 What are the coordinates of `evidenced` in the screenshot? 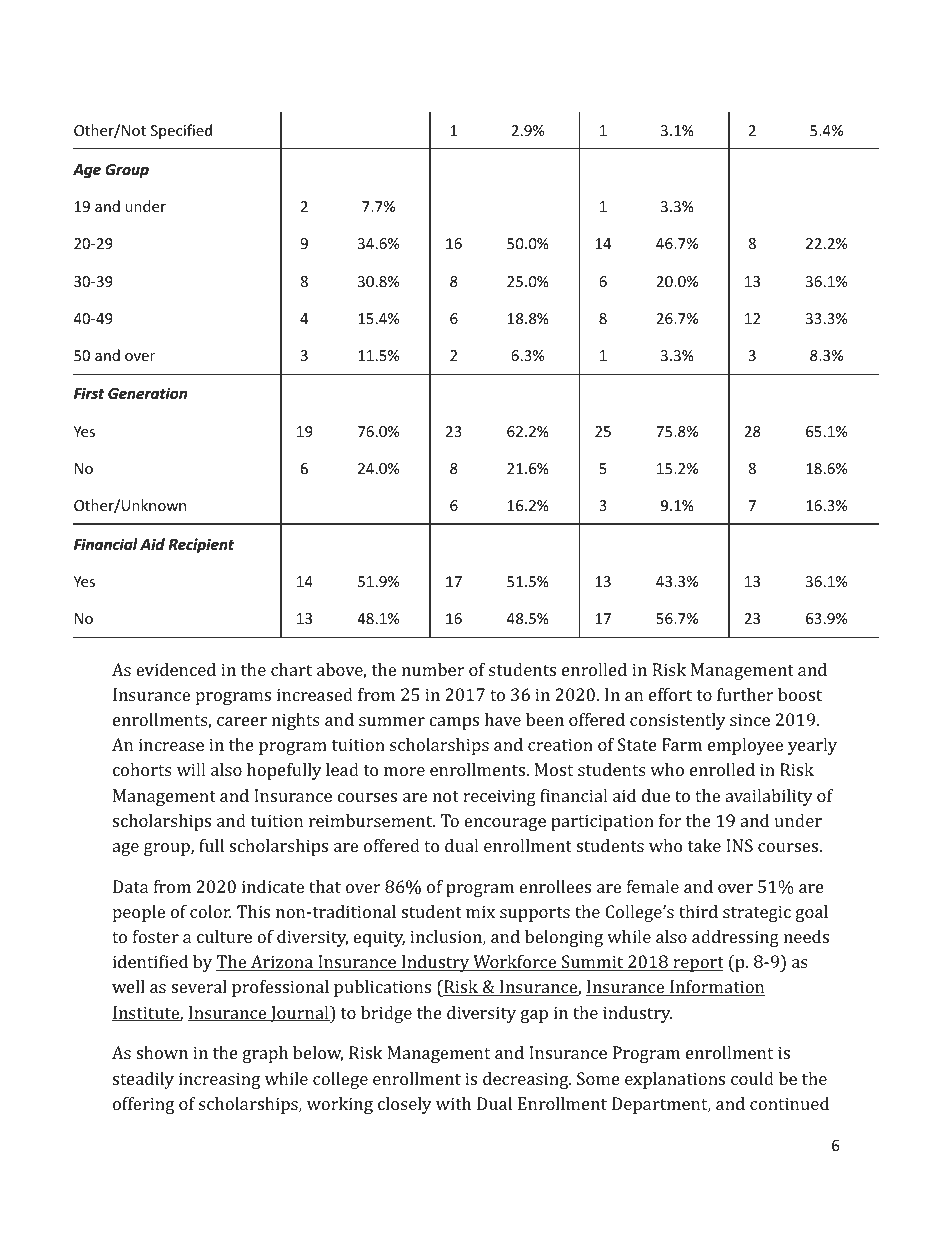 It's located at (176, 669).
